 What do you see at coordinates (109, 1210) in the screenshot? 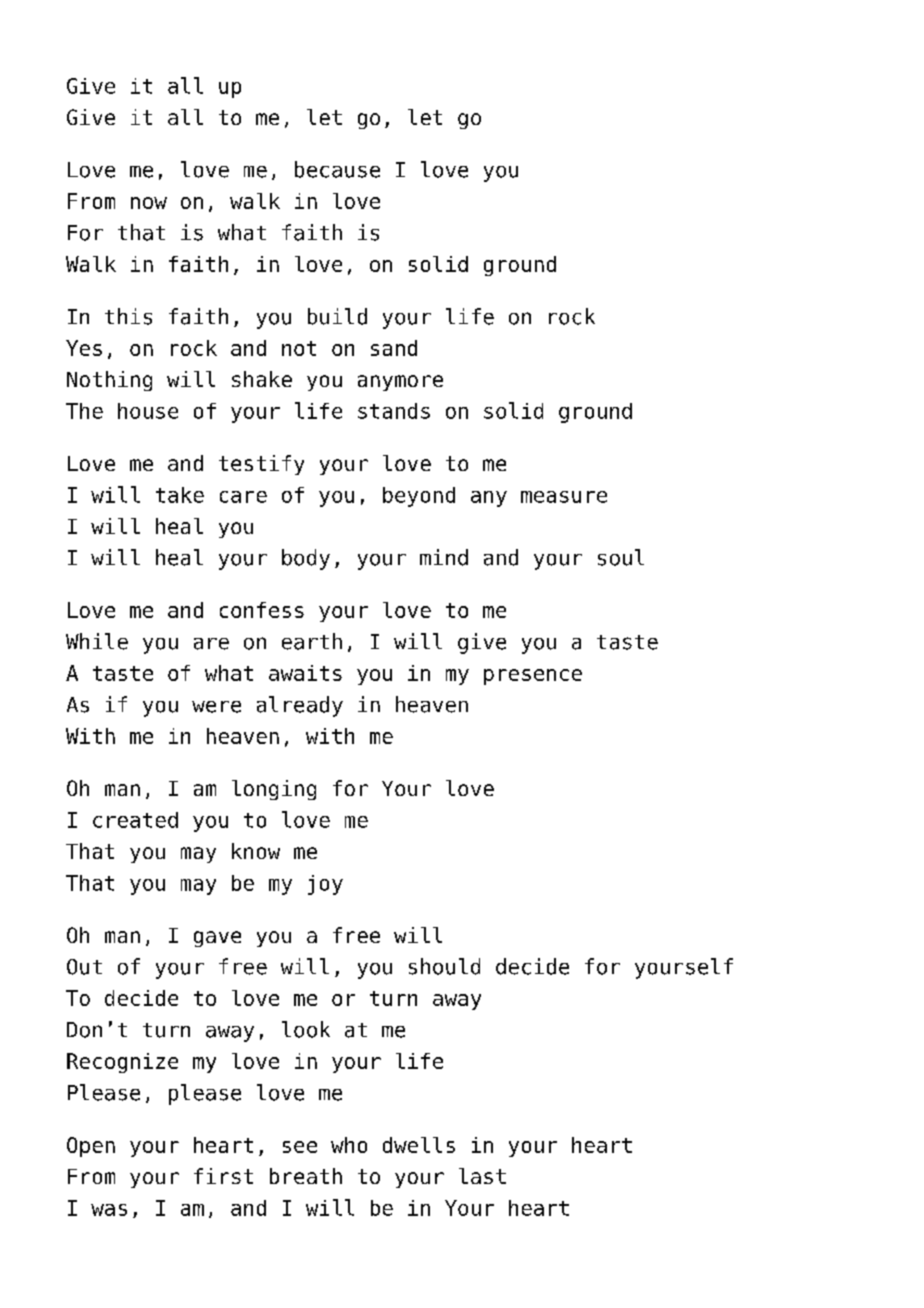
I see `was` at bounding box center [109, 1210].
